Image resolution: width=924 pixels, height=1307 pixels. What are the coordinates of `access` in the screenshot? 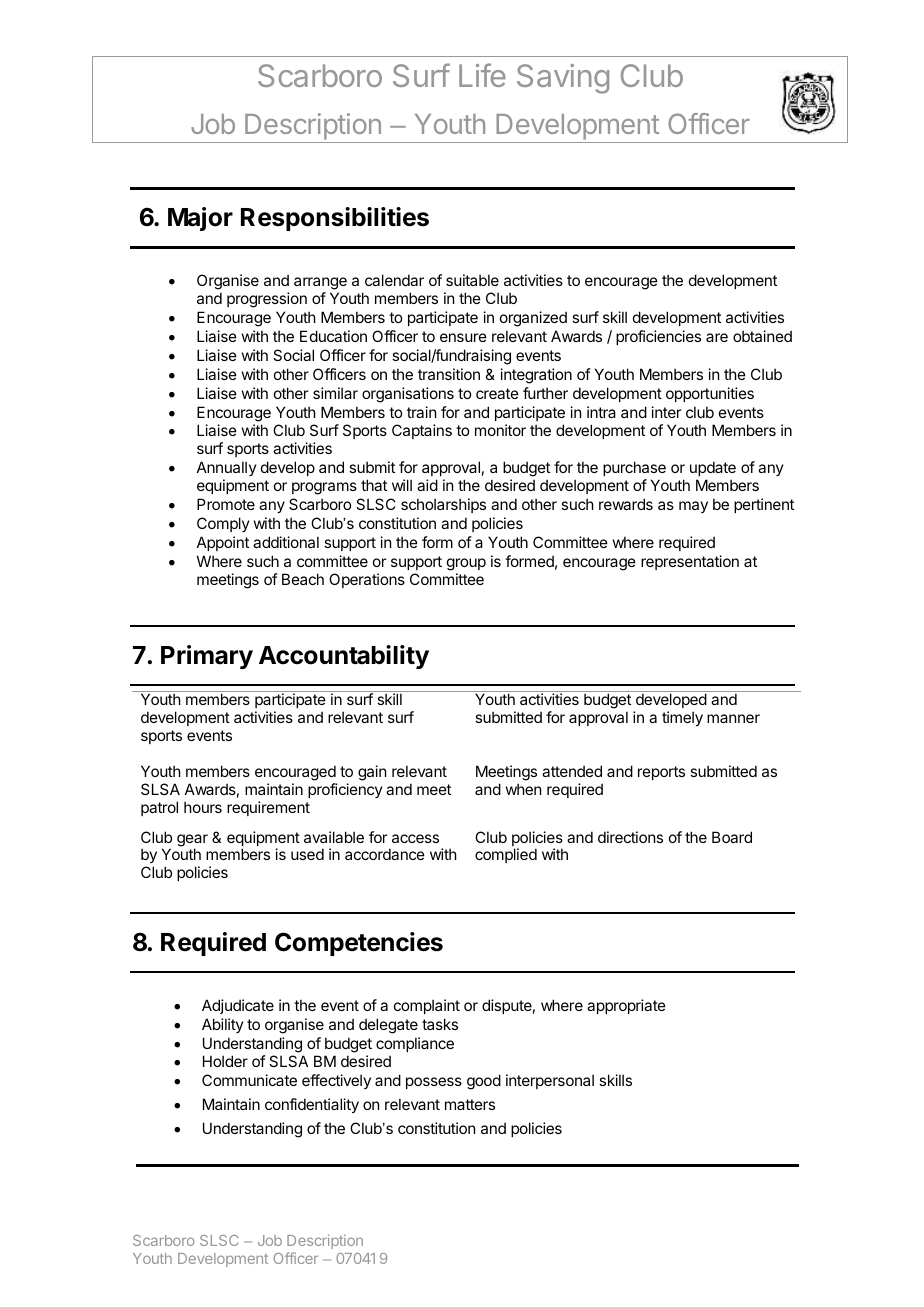 It's located at (415, 838).
